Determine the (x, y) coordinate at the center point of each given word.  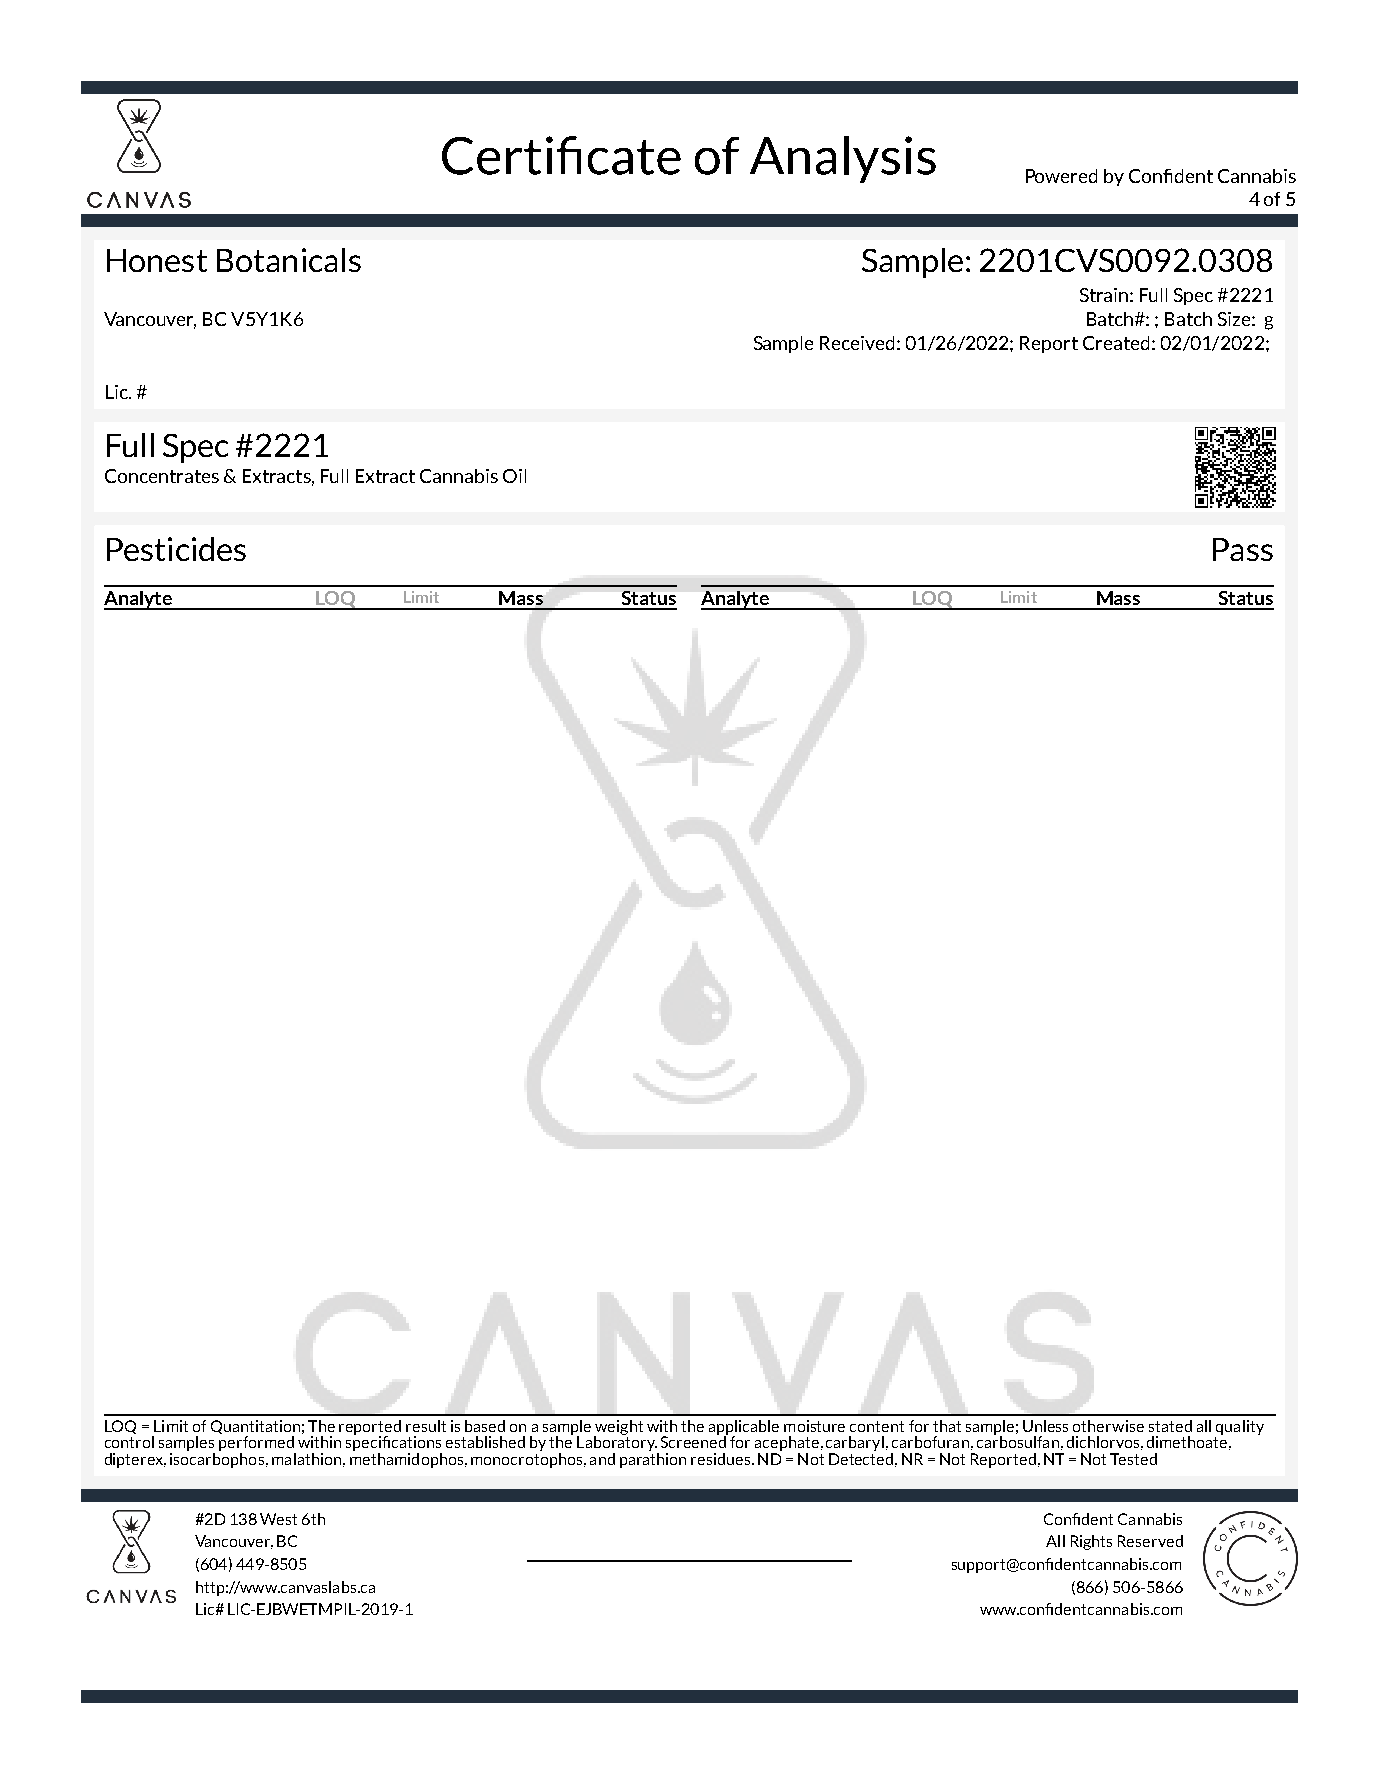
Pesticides (176, 549)
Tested (1133, 1459)
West (278, 1519)
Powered (1061, 176)
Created (1116, 343)
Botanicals (289, 260)
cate (634, 157)
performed (257, 1445)
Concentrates (162, 476)
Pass (1243, 549)
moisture (814, 1426)
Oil (514, 476)
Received (857, 343)
